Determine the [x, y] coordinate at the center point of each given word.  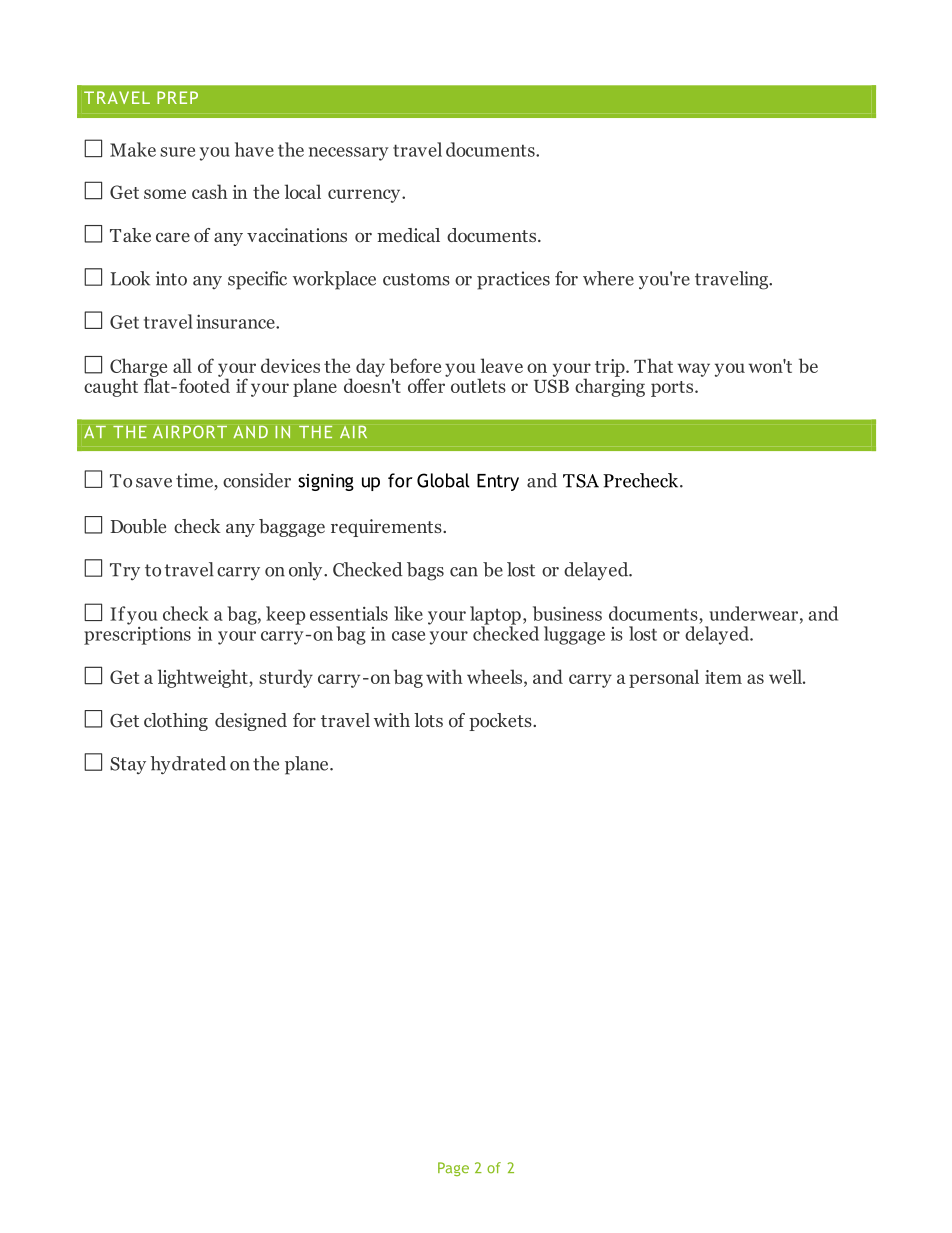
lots [428, 720]
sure [177, 152]
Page [453, 1169]
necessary [348, 154]
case [408, 636]
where [608, 278]
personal [664, 678]
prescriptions [137, 634]
